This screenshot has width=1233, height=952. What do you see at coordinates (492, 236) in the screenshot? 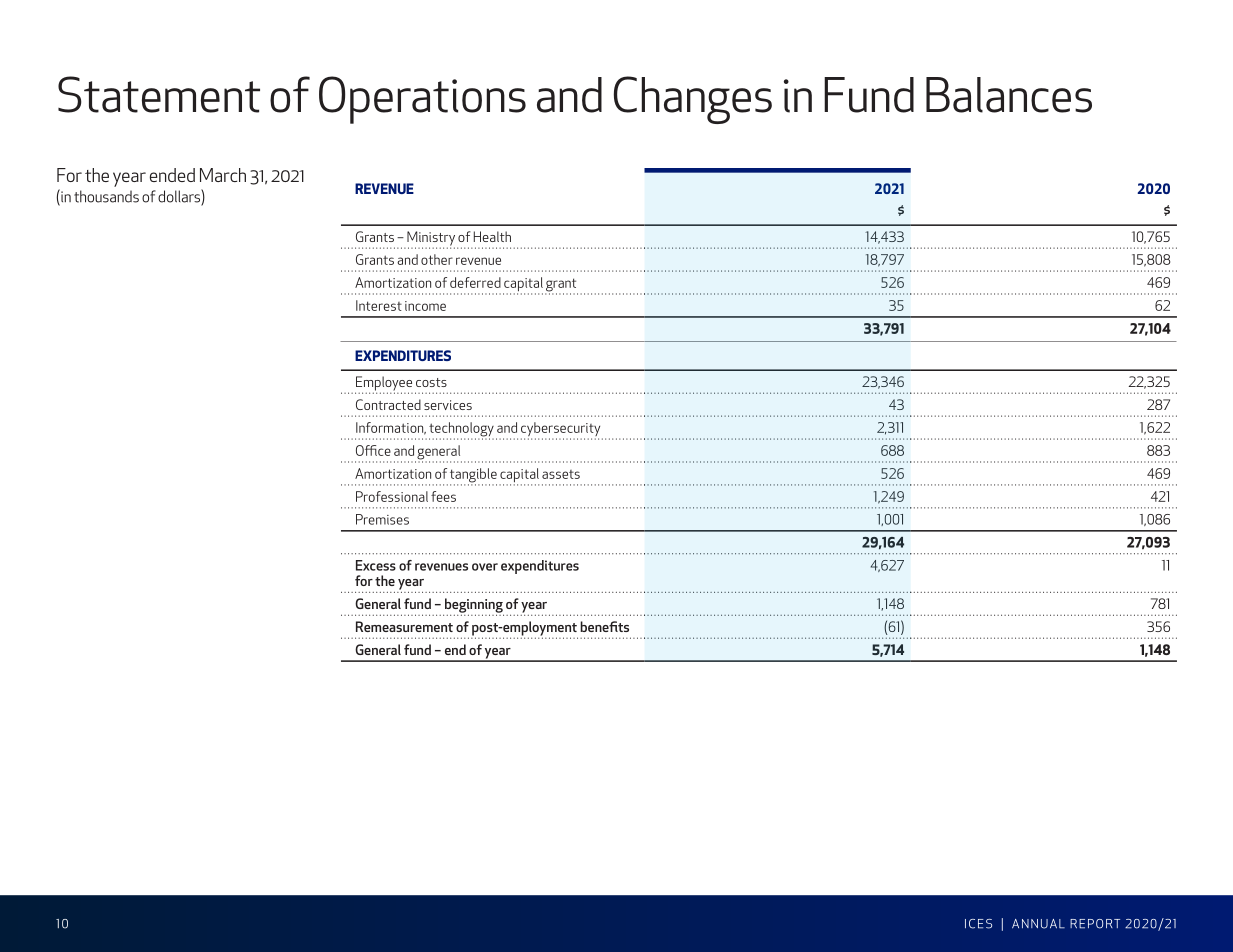
I see `Health` at bounding box center [492, 236].
